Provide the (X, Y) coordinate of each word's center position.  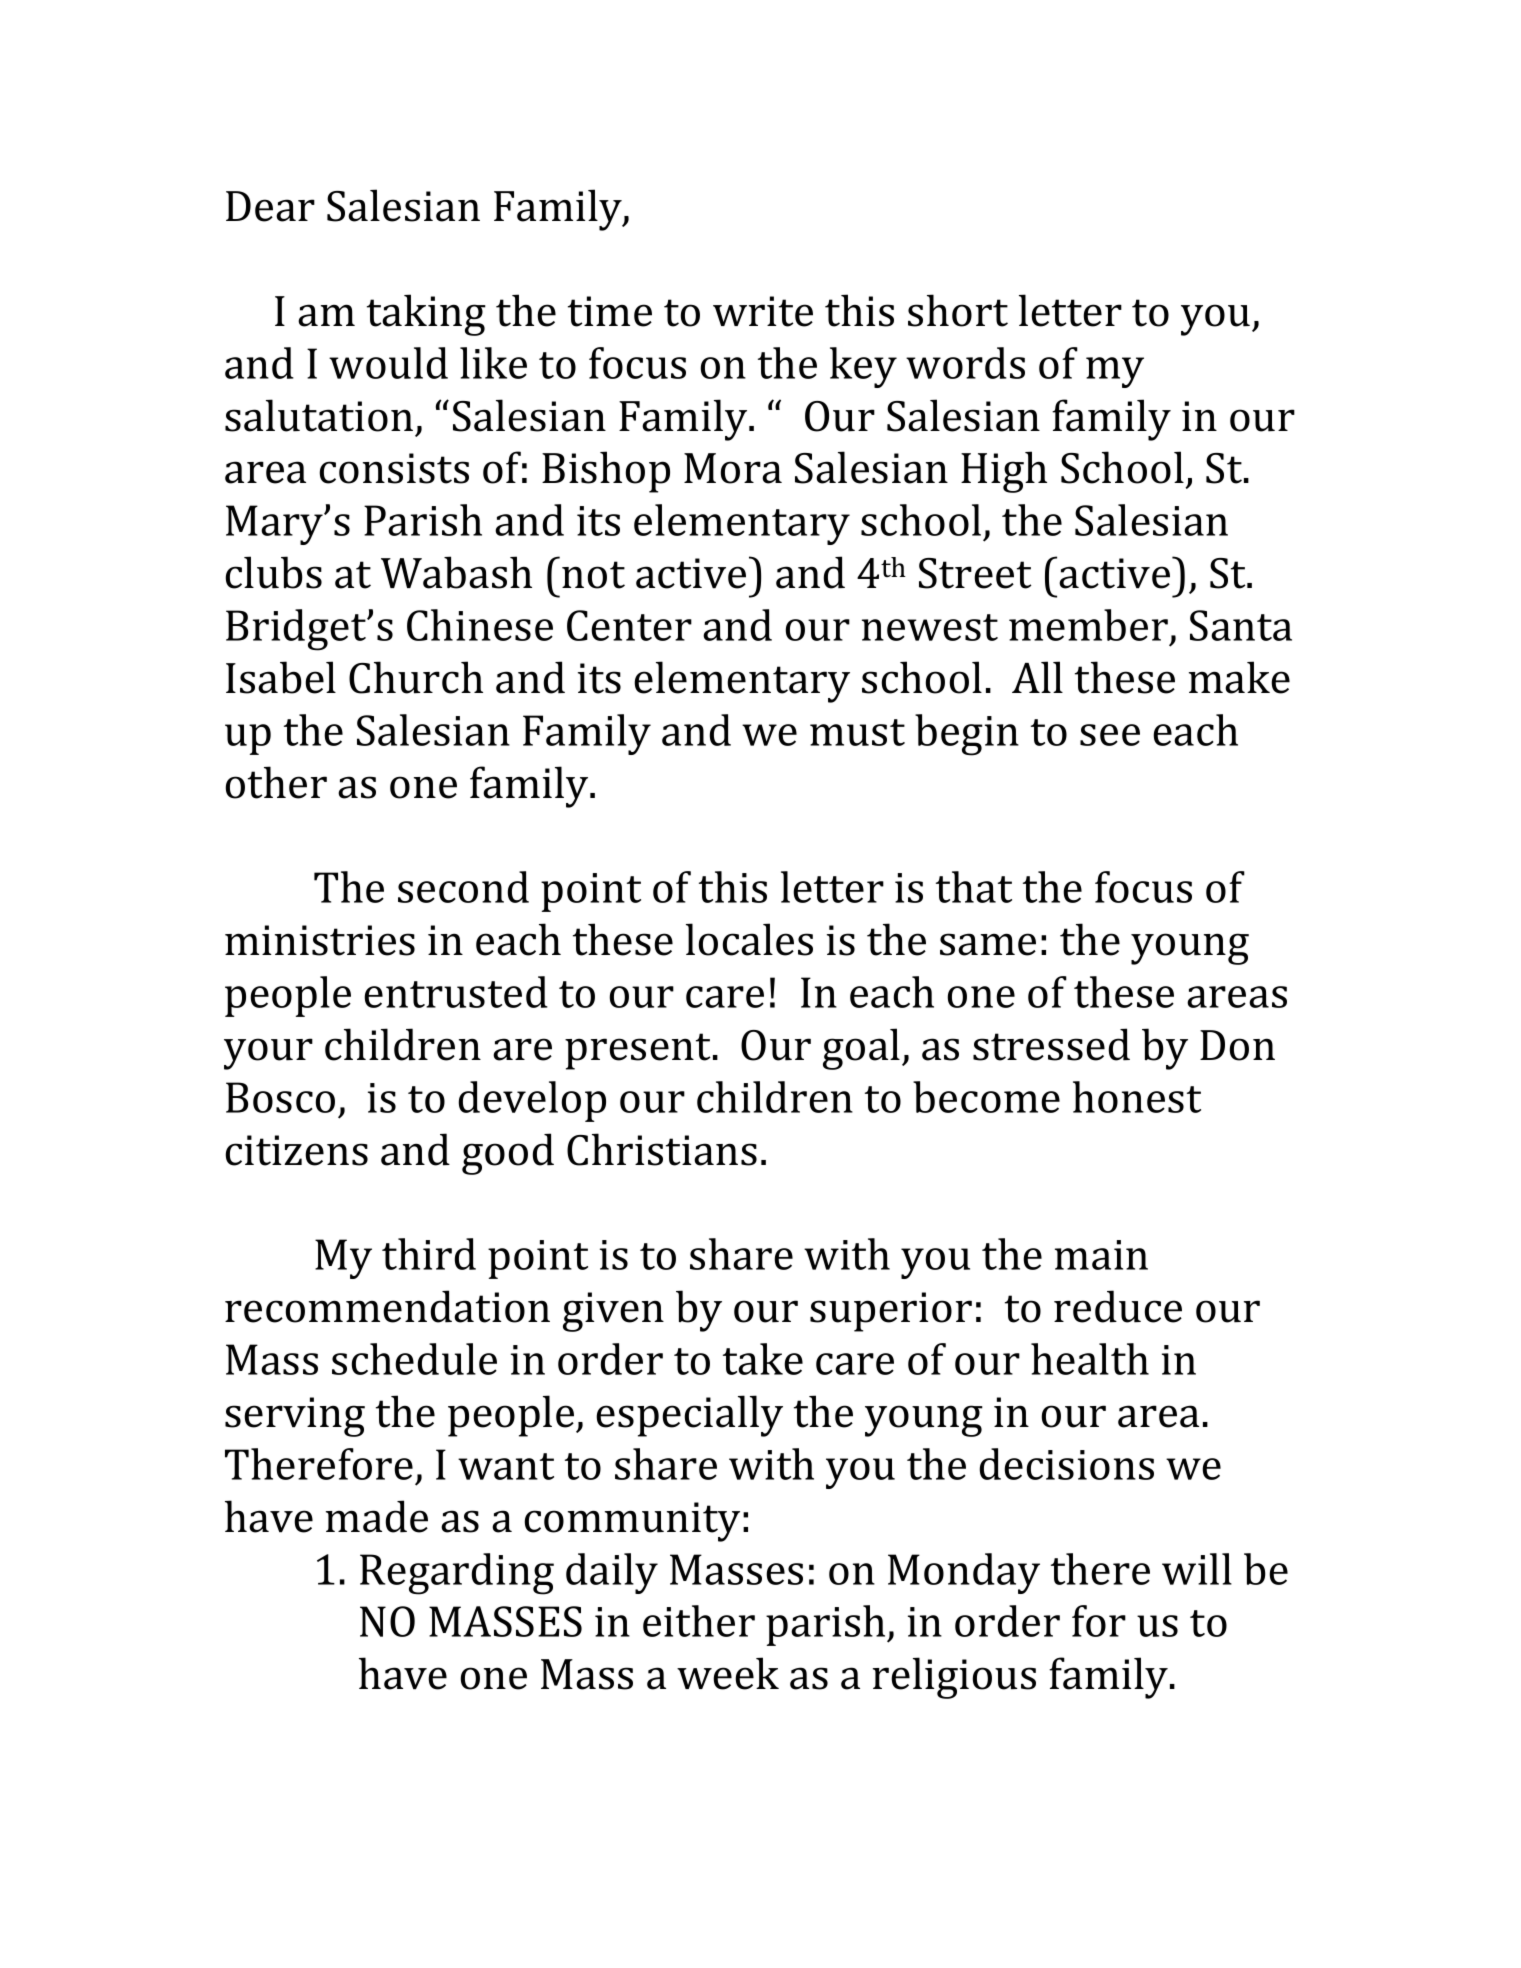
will (1197, 1569)
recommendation (387, 1306)
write (763, 311)
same (988, 944)
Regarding (457, 1574)
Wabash (456, 572)
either (699, 1621)
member (1090, 626)
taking (426, 315)
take (763, 1359)
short (958, 310)
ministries (320, 940)
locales (749, 939)
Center (629, 625)
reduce (1118, 1306)
